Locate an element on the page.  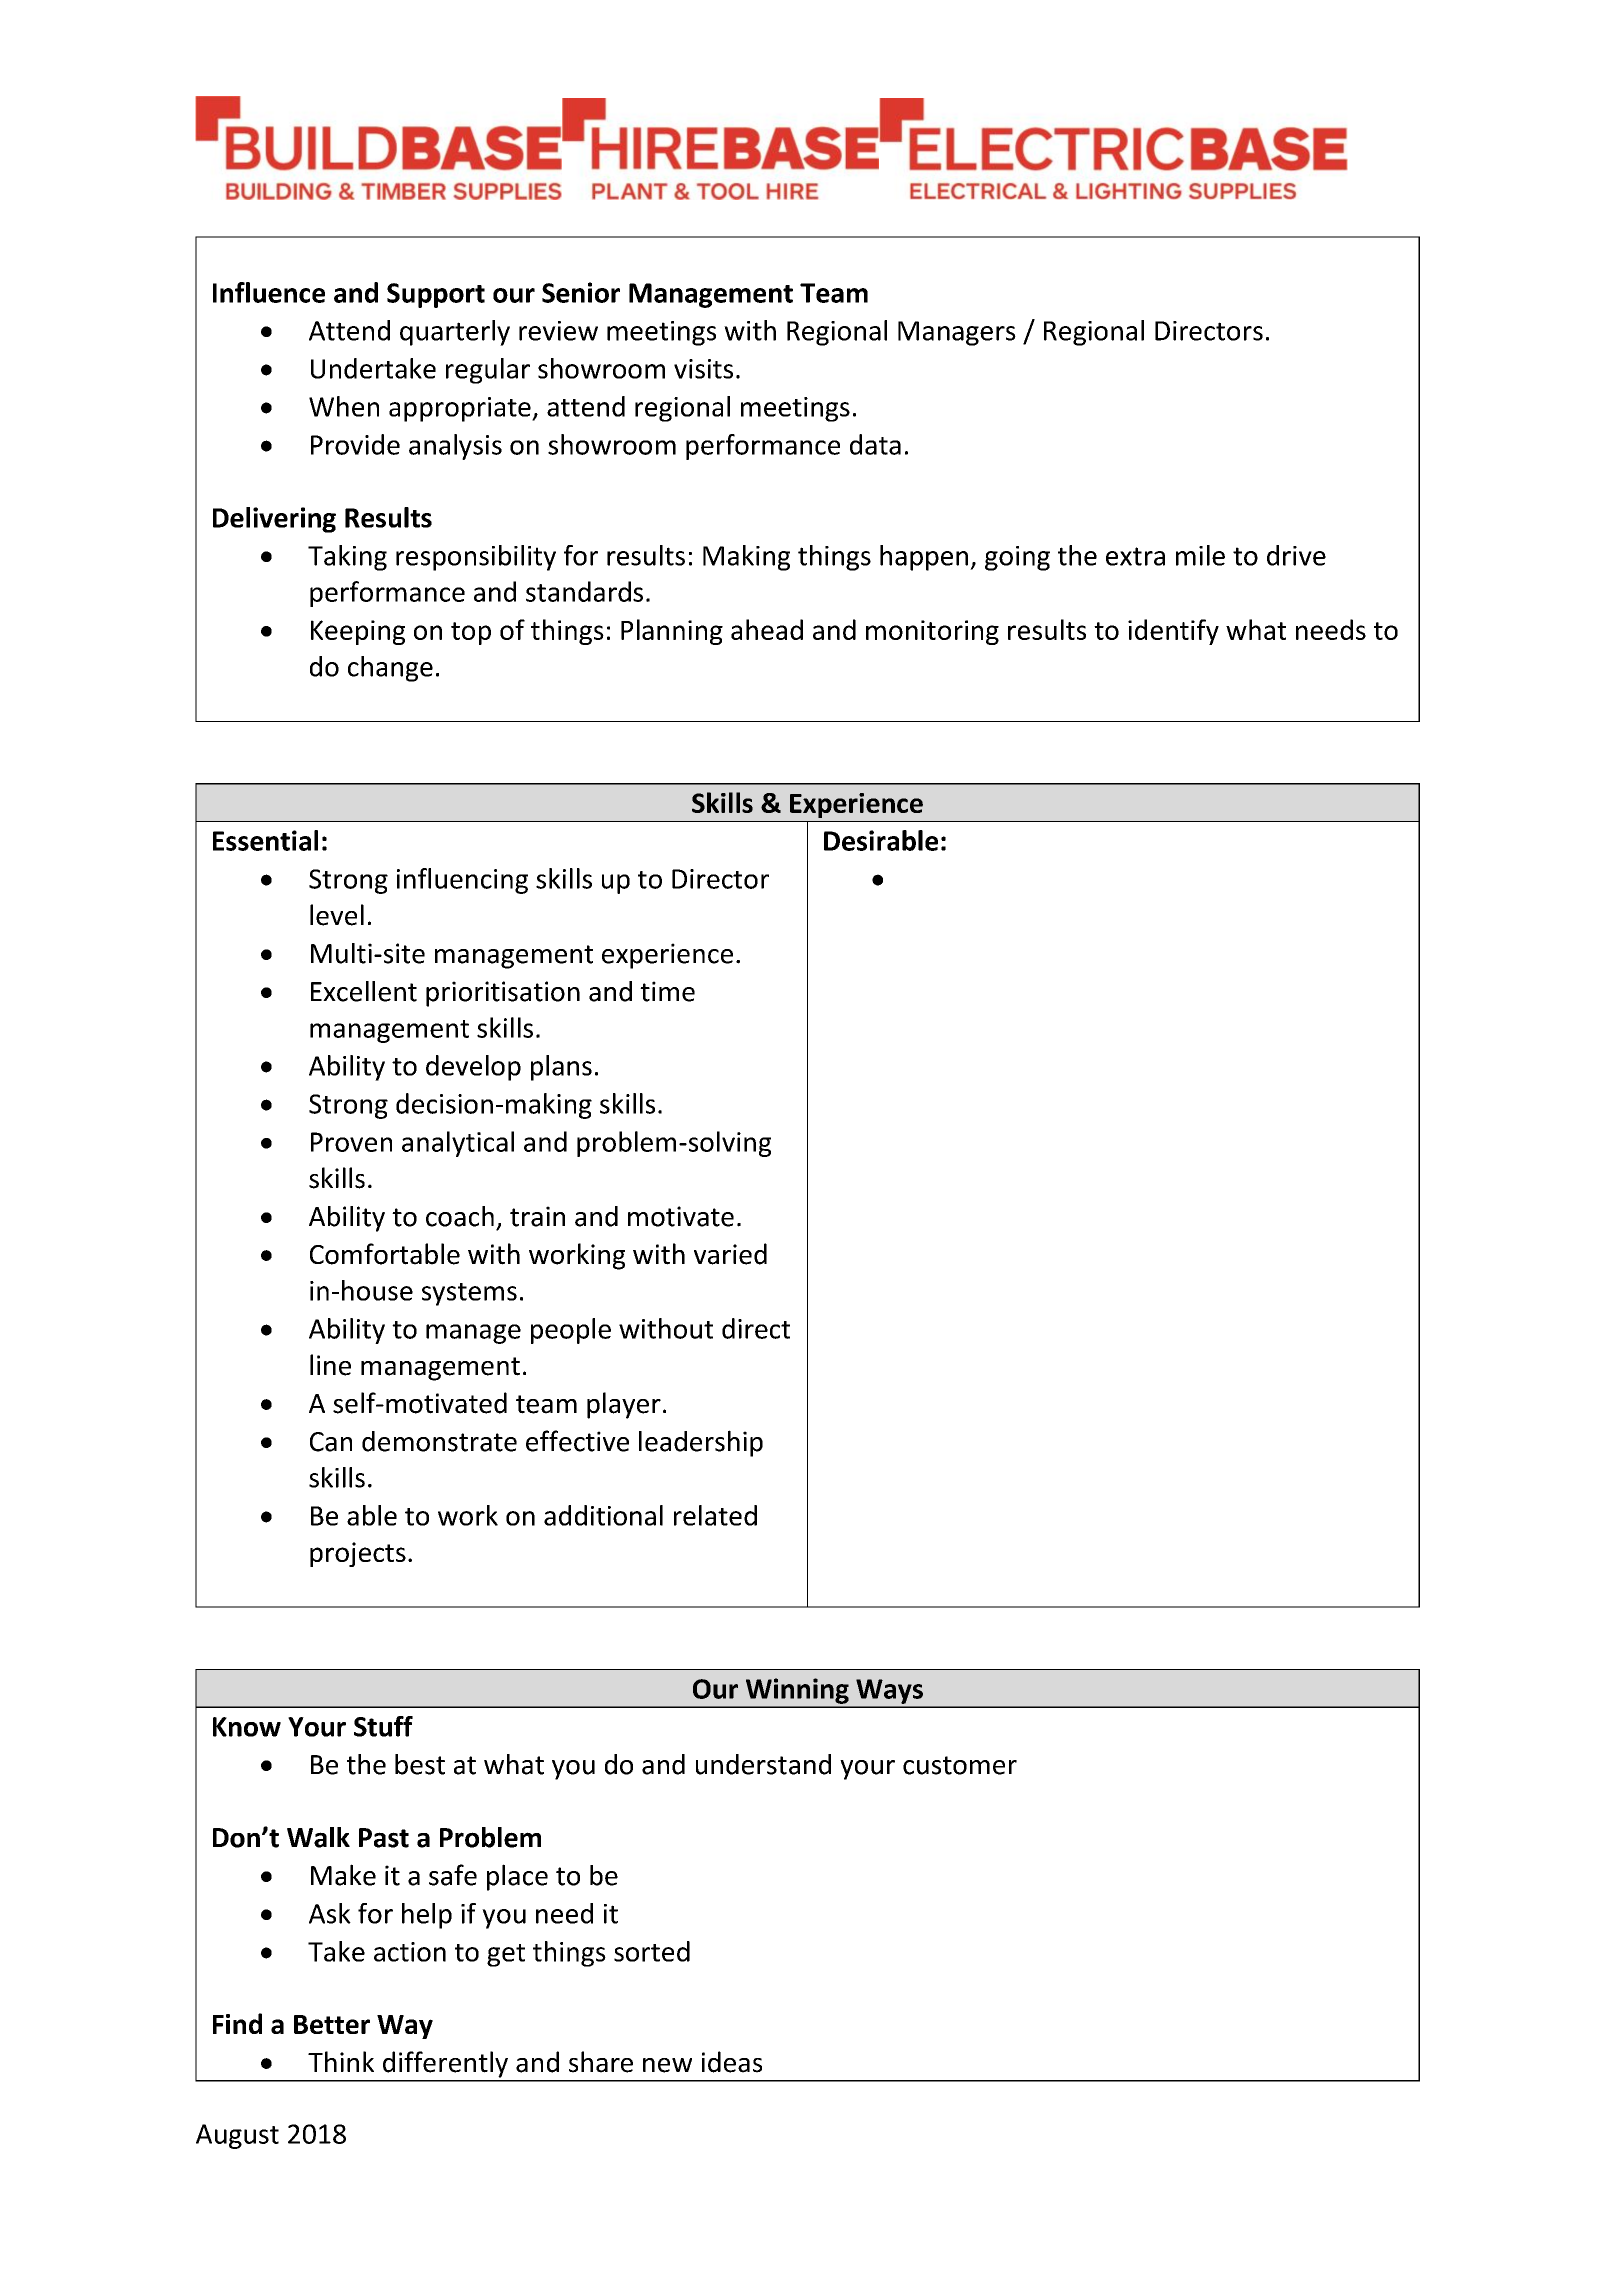
When is located at coordinates (344, 406).
